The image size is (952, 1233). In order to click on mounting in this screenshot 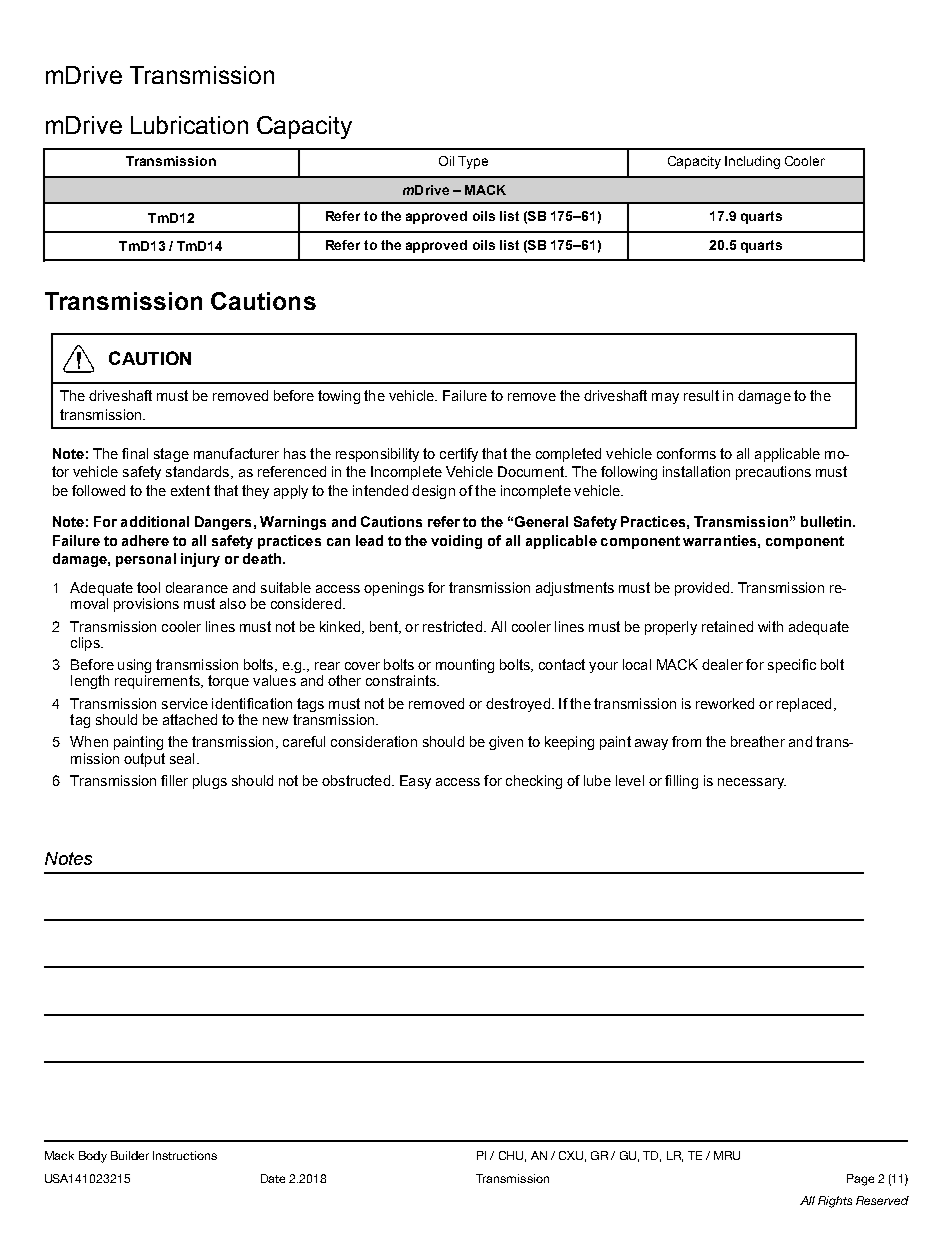, I will do `click(465, 666)`.
